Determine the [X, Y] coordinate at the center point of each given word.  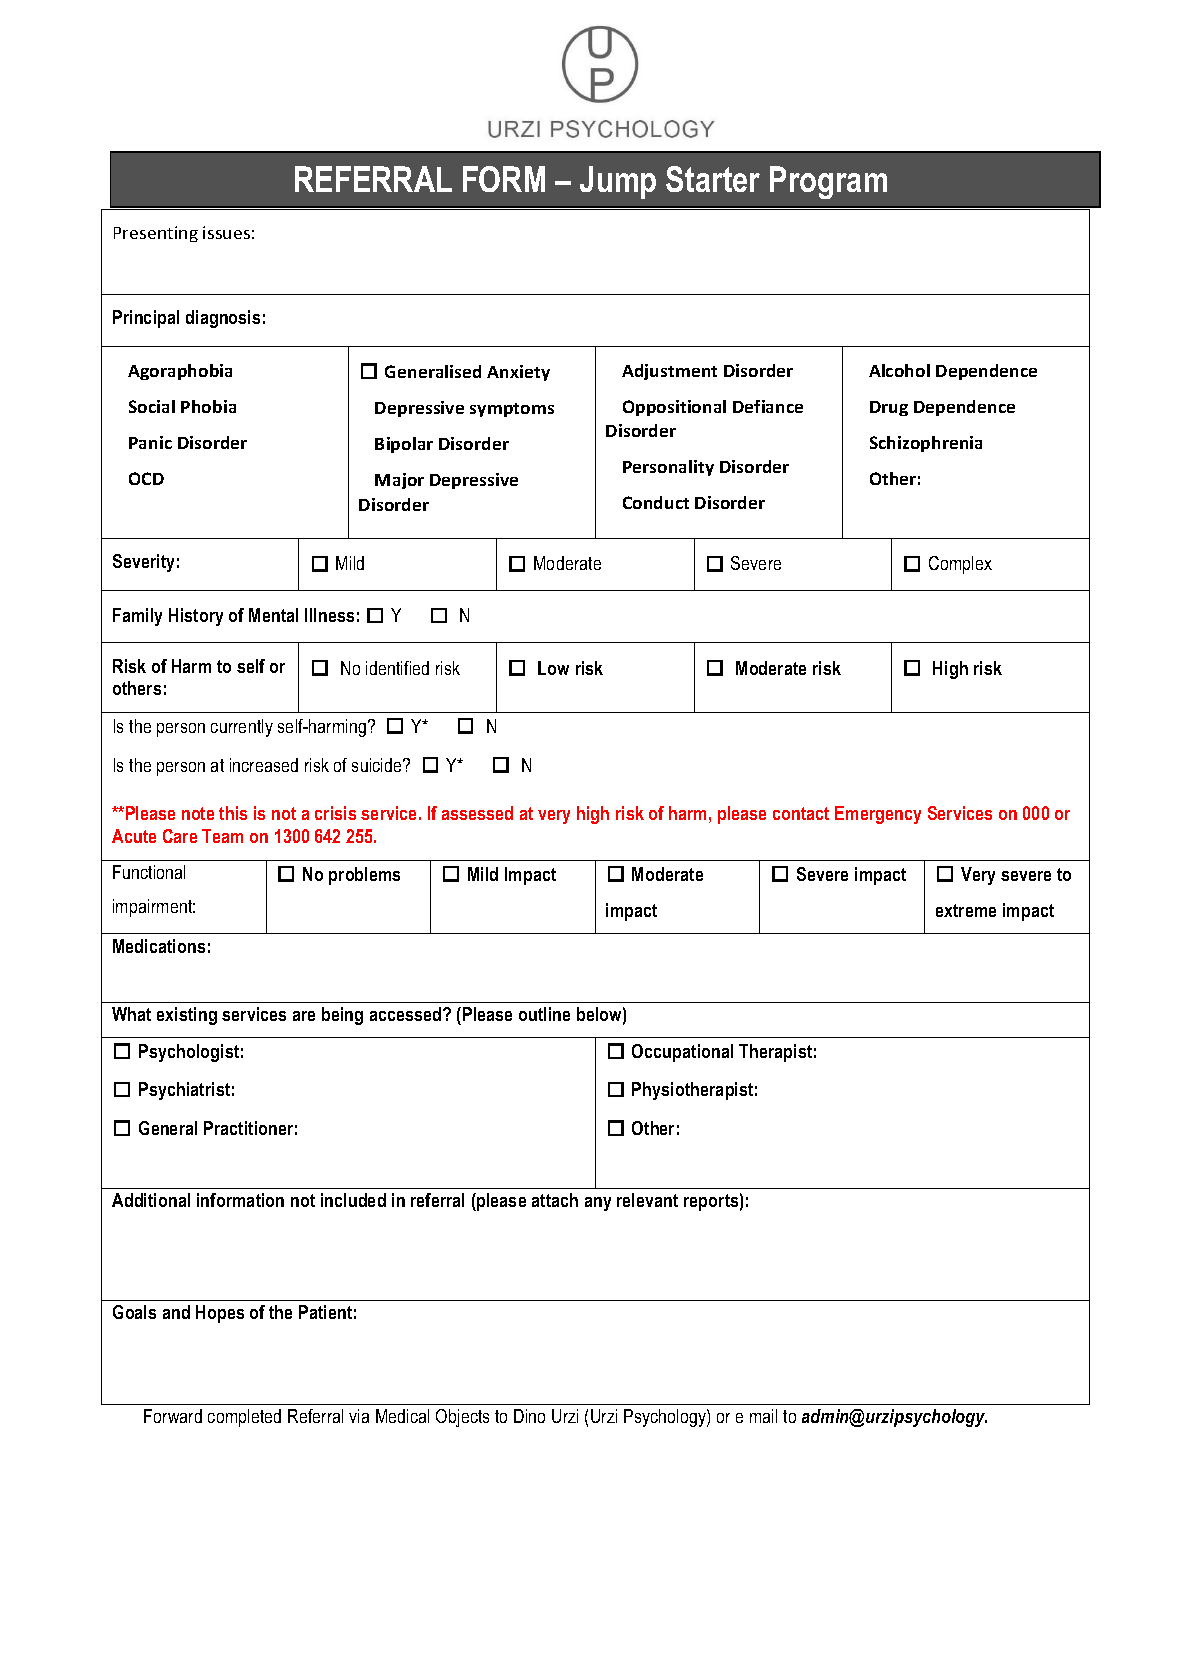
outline [544, 1014]
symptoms [512, 410]
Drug [889, 408]
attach [555, 1200]
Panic [150, 442]
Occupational [682, 1053]
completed [244, 1418]
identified [397, 668]
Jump [618, 182]
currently [242, 728]
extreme [966, 910]
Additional [151, 1200]
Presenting [156, 234]
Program [828, 182]
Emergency [878, 815]
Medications [159, 946]
